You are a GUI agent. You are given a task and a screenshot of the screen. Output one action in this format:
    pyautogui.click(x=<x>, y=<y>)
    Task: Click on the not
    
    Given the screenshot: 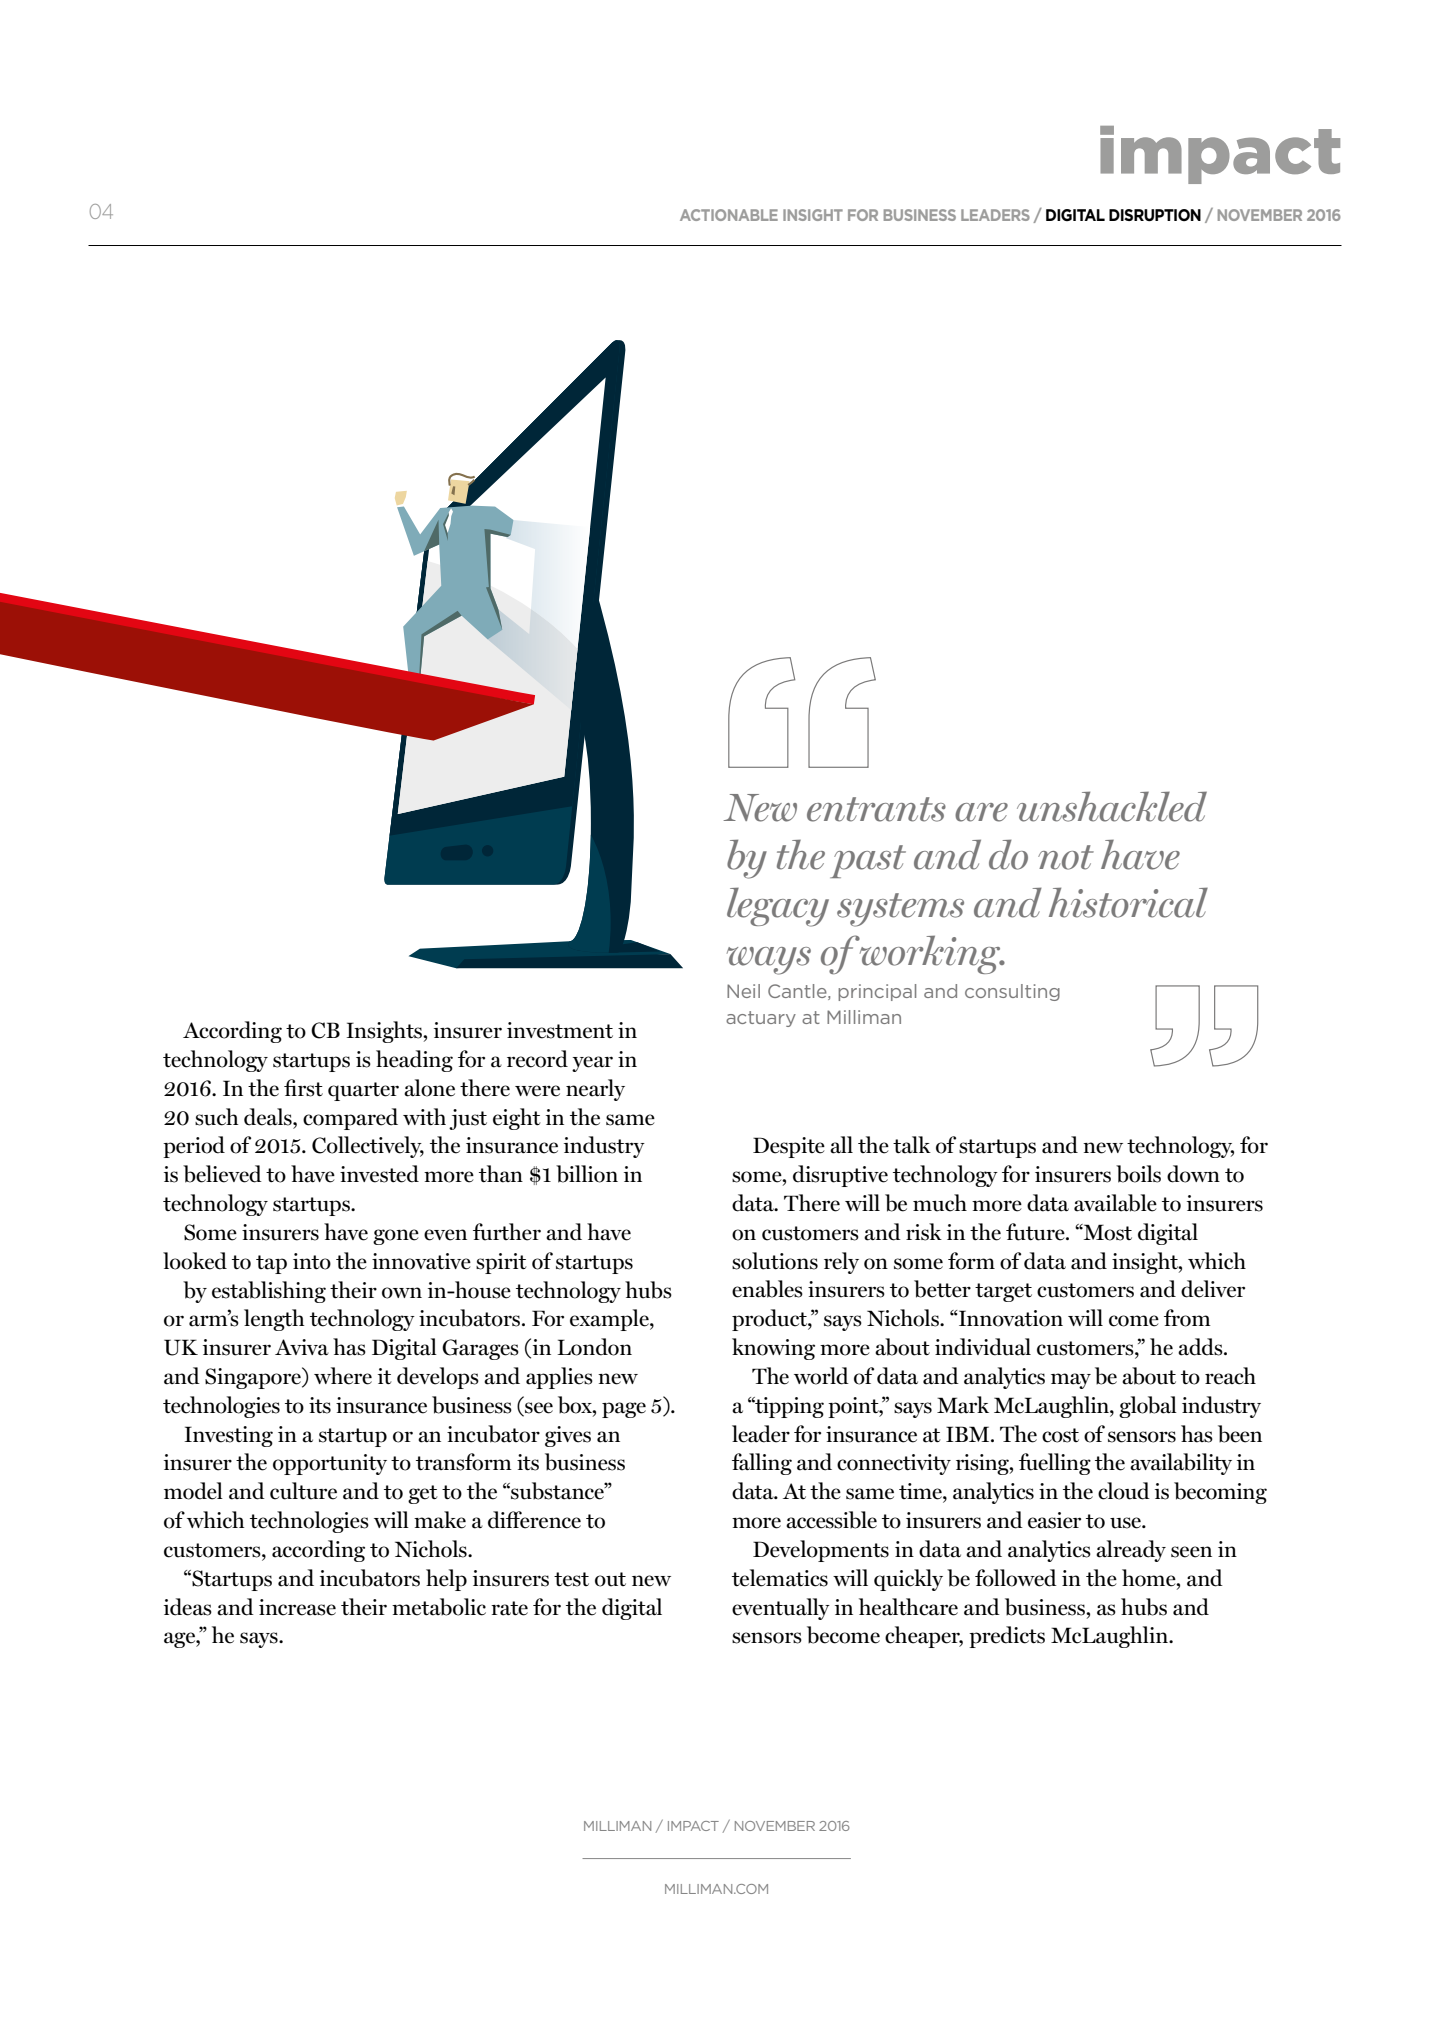 What is the action you would take?
    pyautogui.click(x=1066, y=857)
